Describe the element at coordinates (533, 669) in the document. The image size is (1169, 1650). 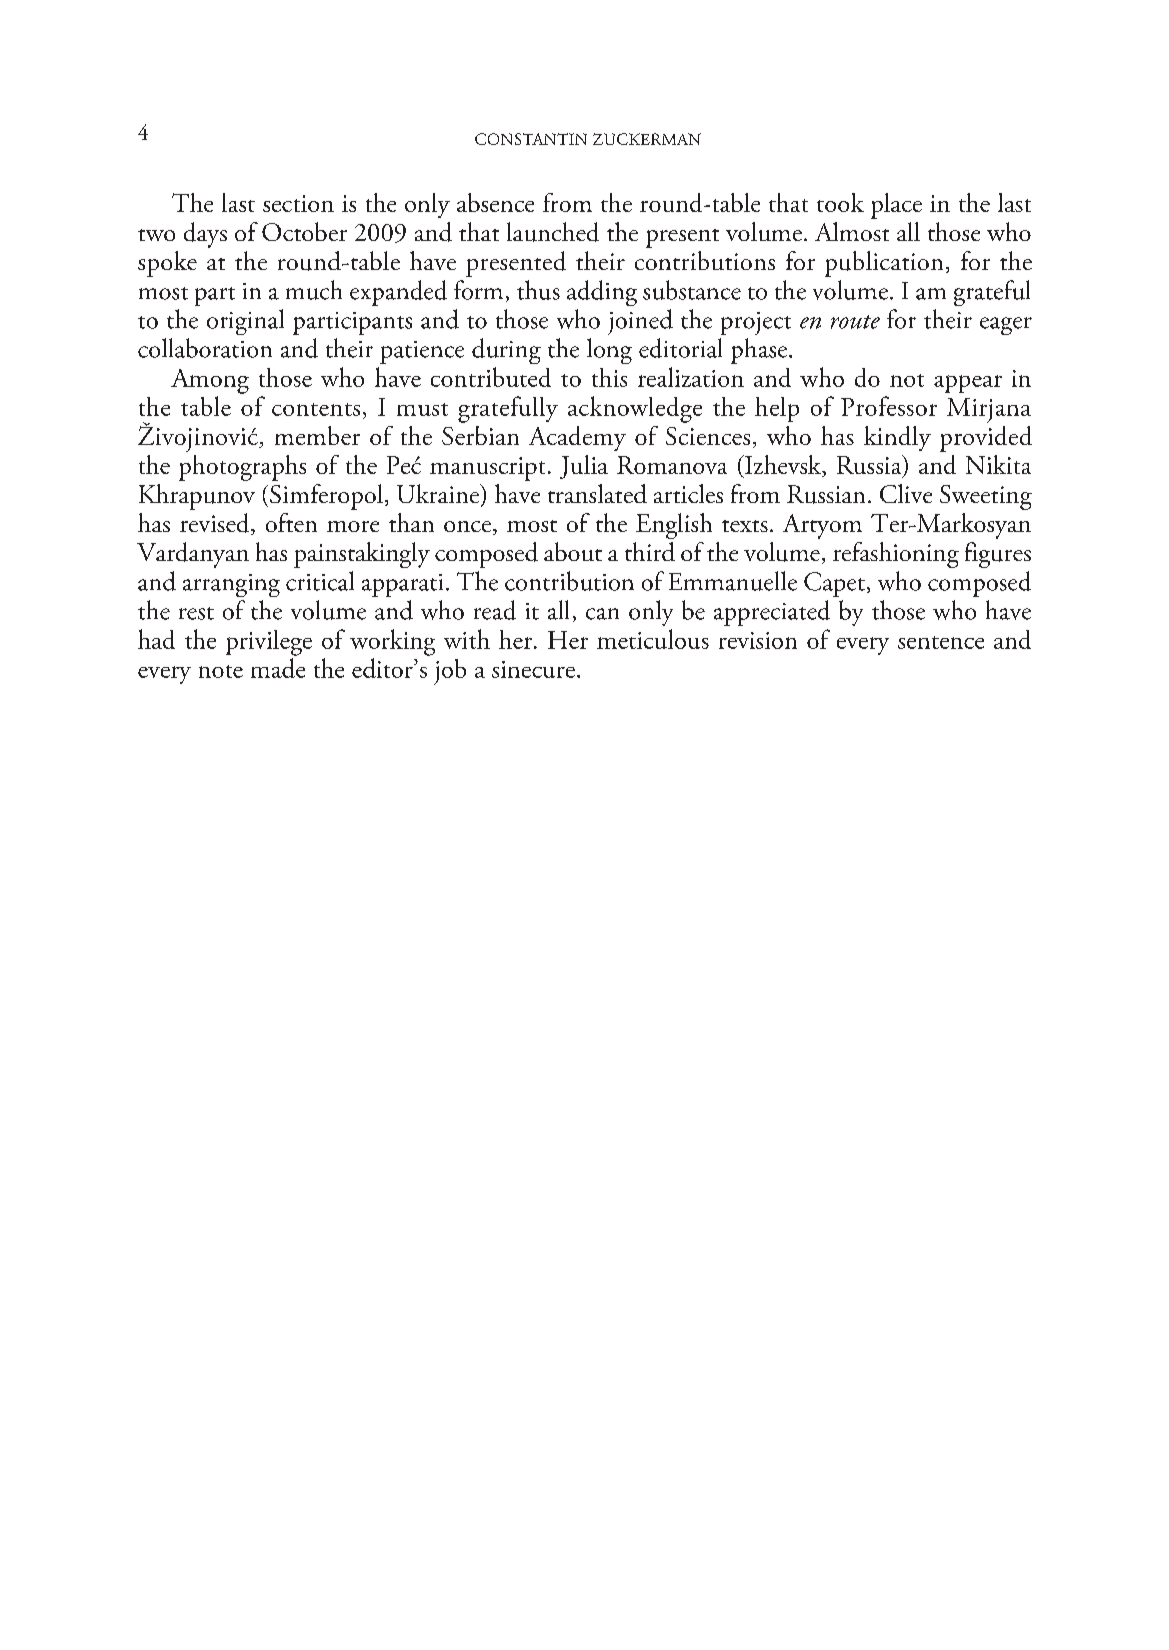
I see `sinecure` at that location.
